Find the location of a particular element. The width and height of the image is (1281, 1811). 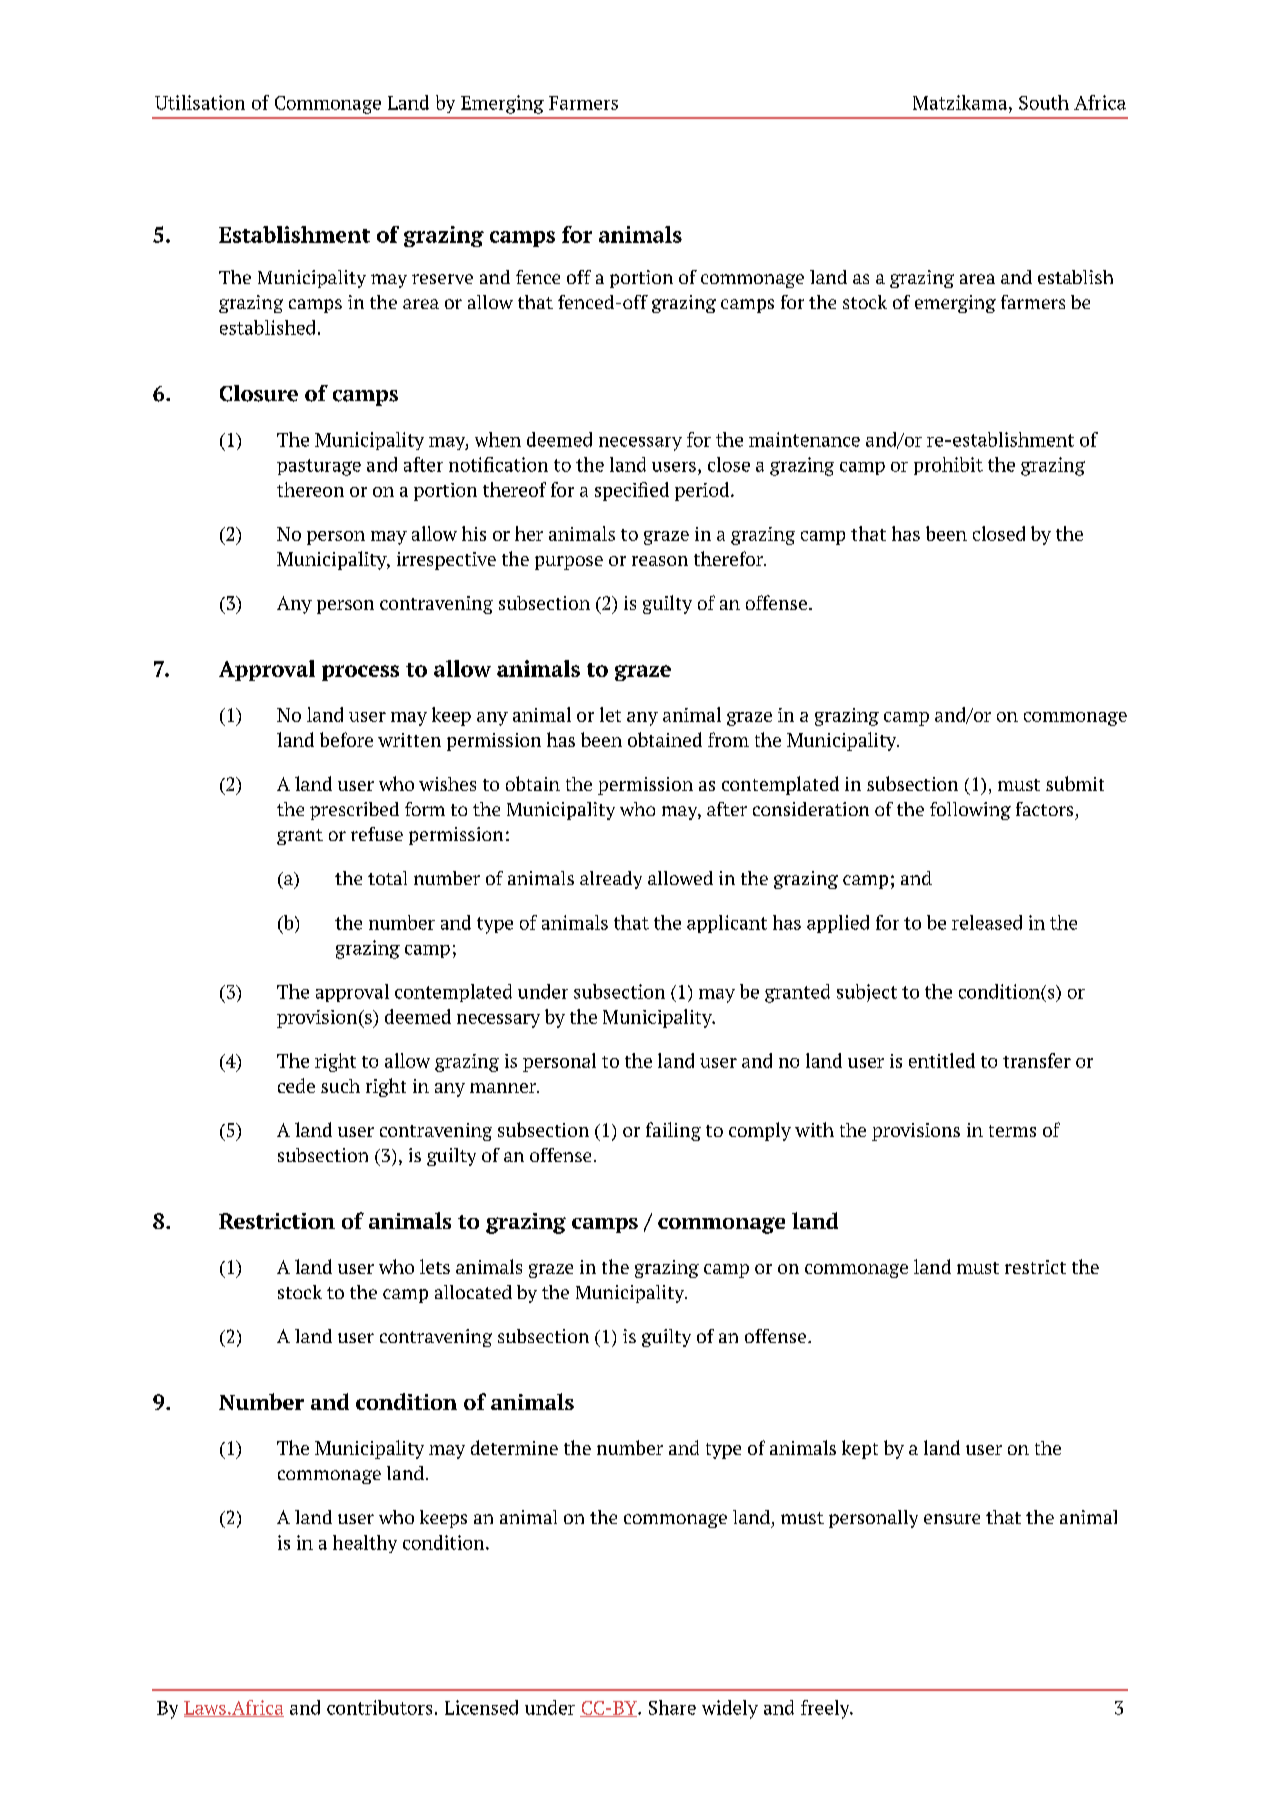

already is located at coordinates (611, 880).
